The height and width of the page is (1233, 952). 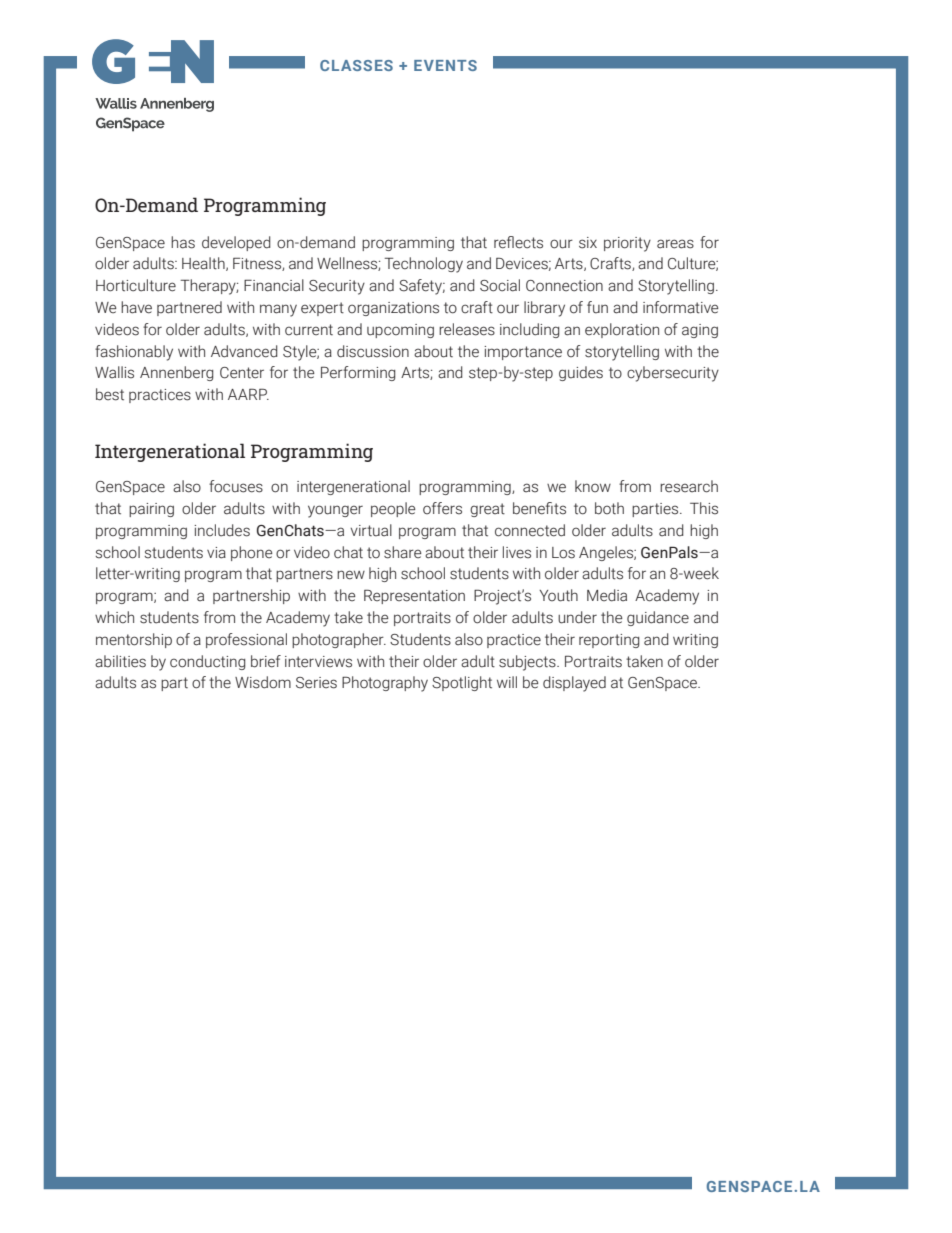 What do you see at coordinates (356, 65) in the page?
I see `CLASSES` at bounding box center [356, 65].
